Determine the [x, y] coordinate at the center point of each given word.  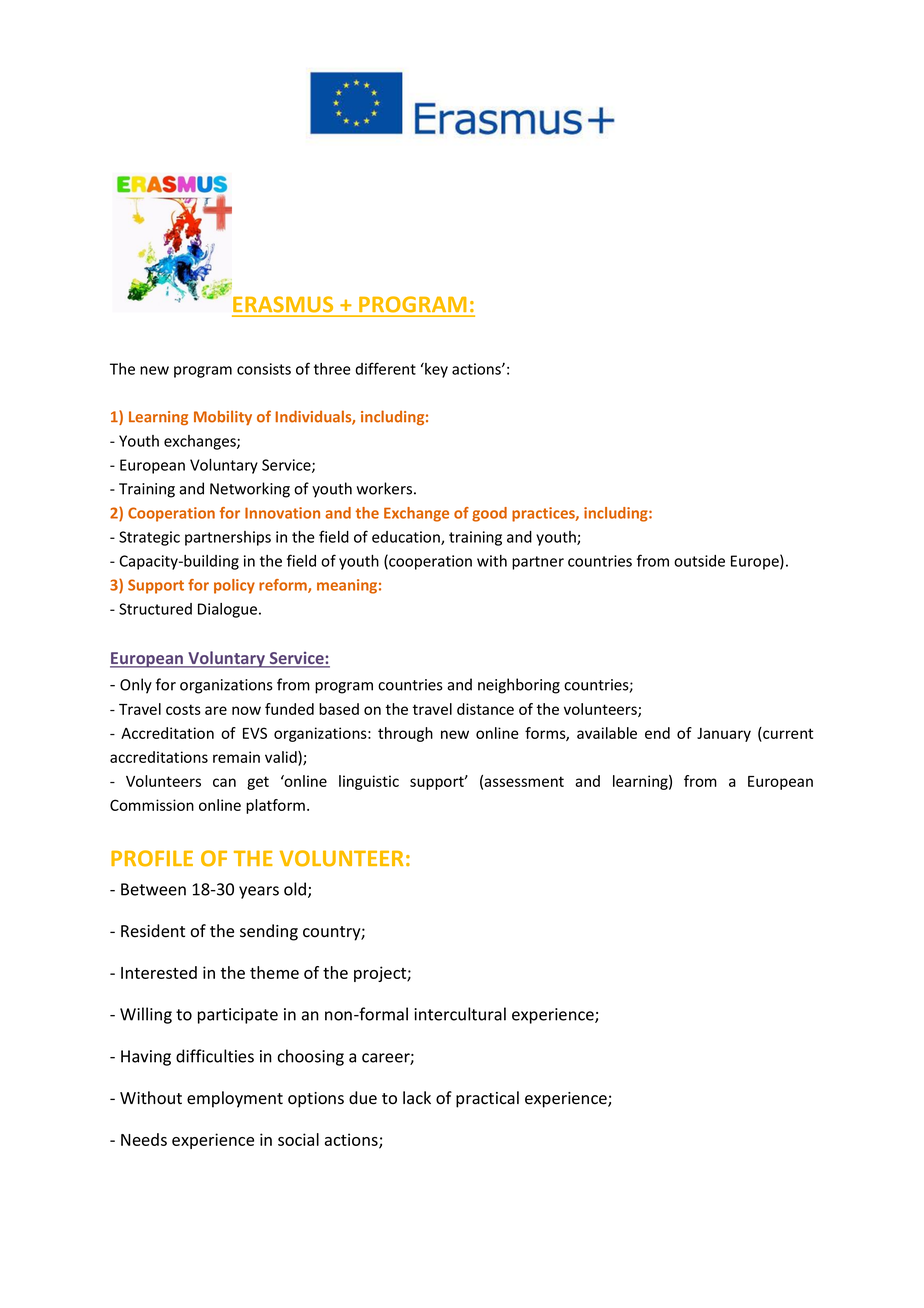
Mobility [223, 417]
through [405, 734]
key [435, 370]
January [724, 735]
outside [699, 561]
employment [235, 1099]
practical [487, 1099]
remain [236, 757]
